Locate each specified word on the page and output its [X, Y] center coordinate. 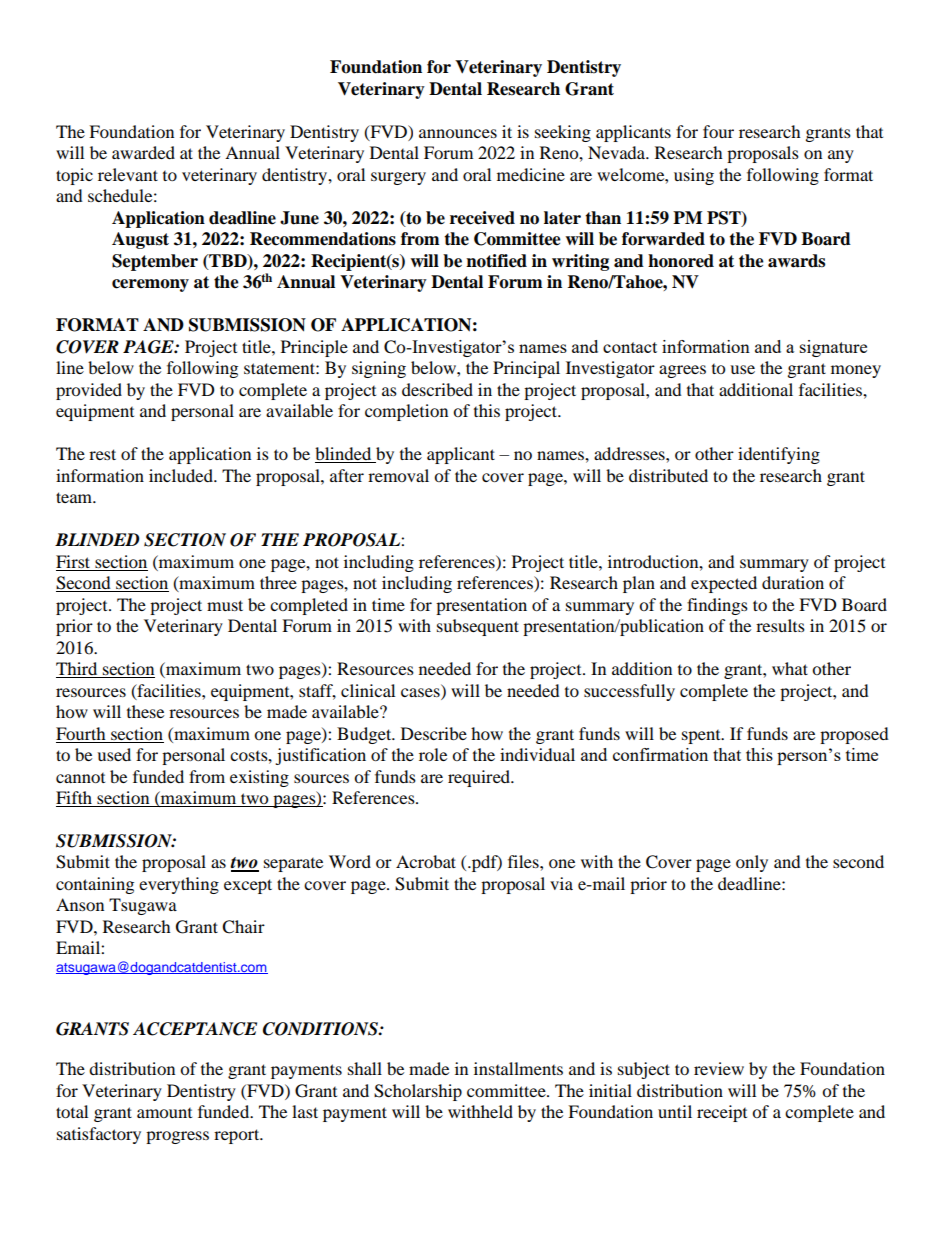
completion [406, 412]
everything [179, 885]
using [694, 176]
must [225, 605]
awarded [143, 152]
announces [458, 133]
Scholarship [418, 1092]
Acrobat [426, 861]
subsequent [478, 627]
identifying [779, 455]
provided [89, 391]
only [752, 863]
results [780, 625]
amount [164, 1113]
